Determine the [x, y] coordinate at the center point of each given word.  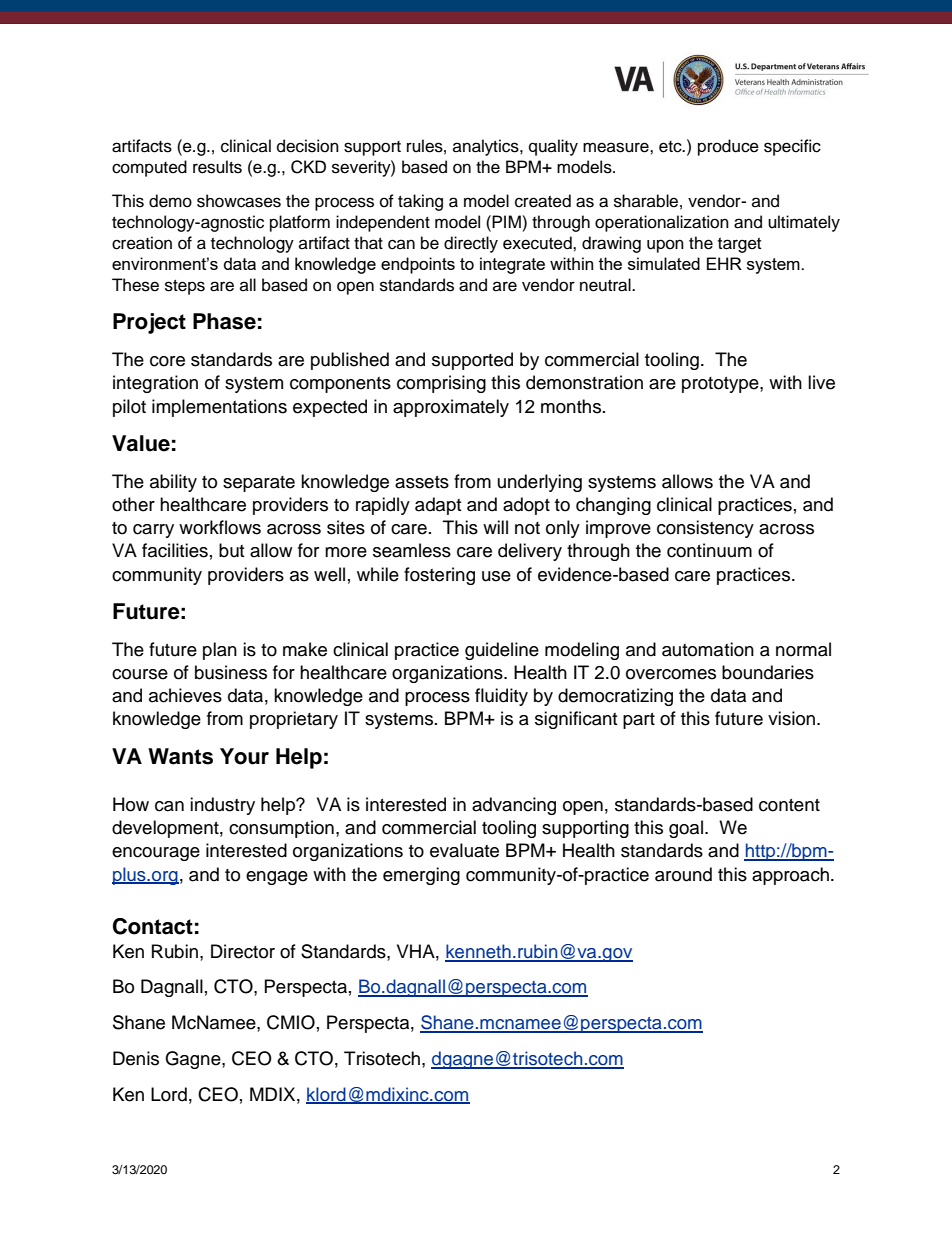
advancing [514, 806]
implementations [219, 408]
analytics [487, 147]
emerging [421, 876]
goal [686, 829]
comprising [441, 384]
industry [222, 806]
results [217, 167]
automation [708, 649]
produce [728, 147]
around [683, 874]
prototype [721, 385]
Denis [136, 1058]
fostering [439, 576]
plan [220, 651]
